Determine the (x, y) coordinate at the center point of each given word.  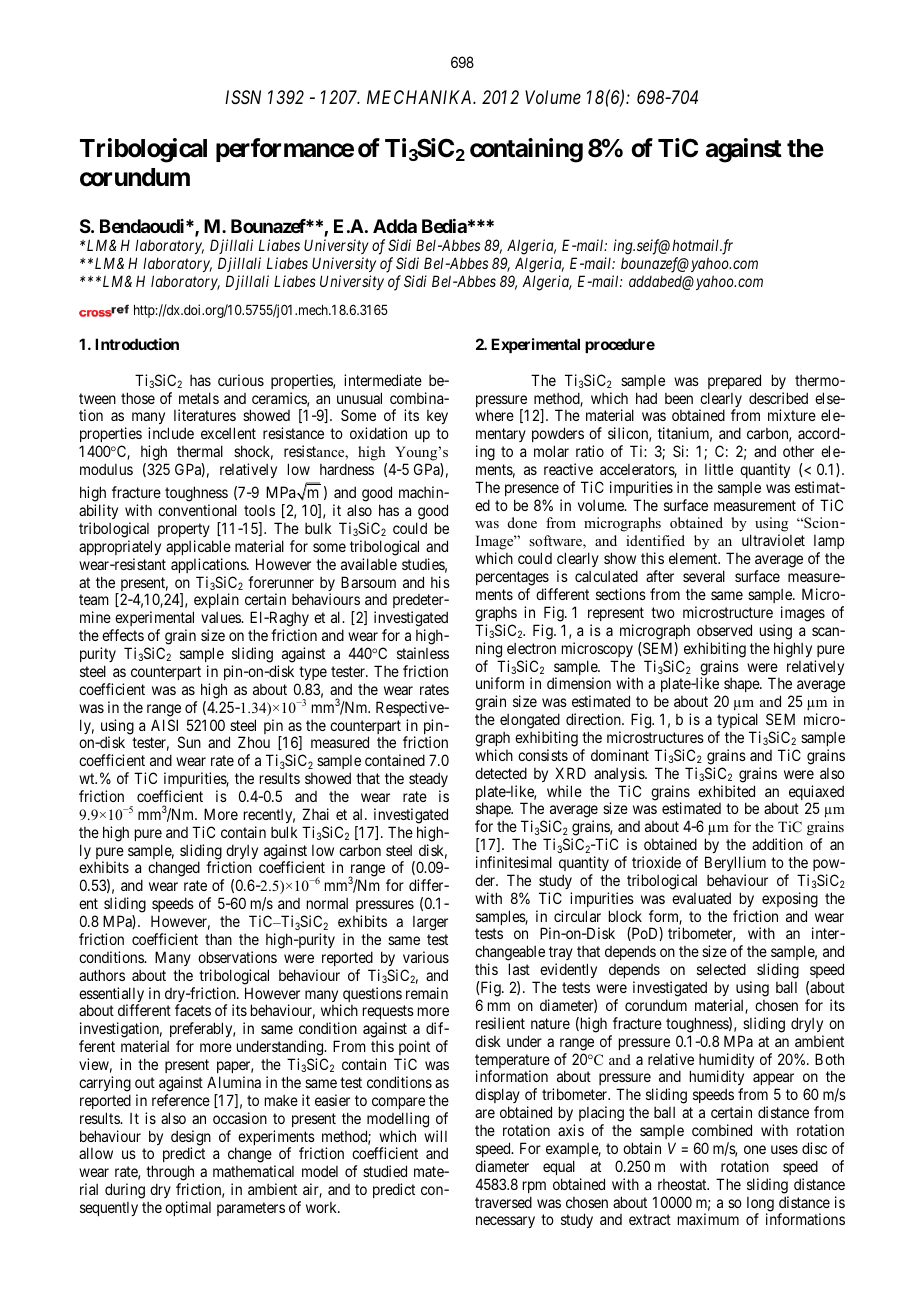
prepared (734, 381)
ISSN (243, 97)
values (221, 617)
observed (724, 630)
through (170, 1174)
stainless (423, 653)
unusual (359, 398)
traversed (503, 1202)
